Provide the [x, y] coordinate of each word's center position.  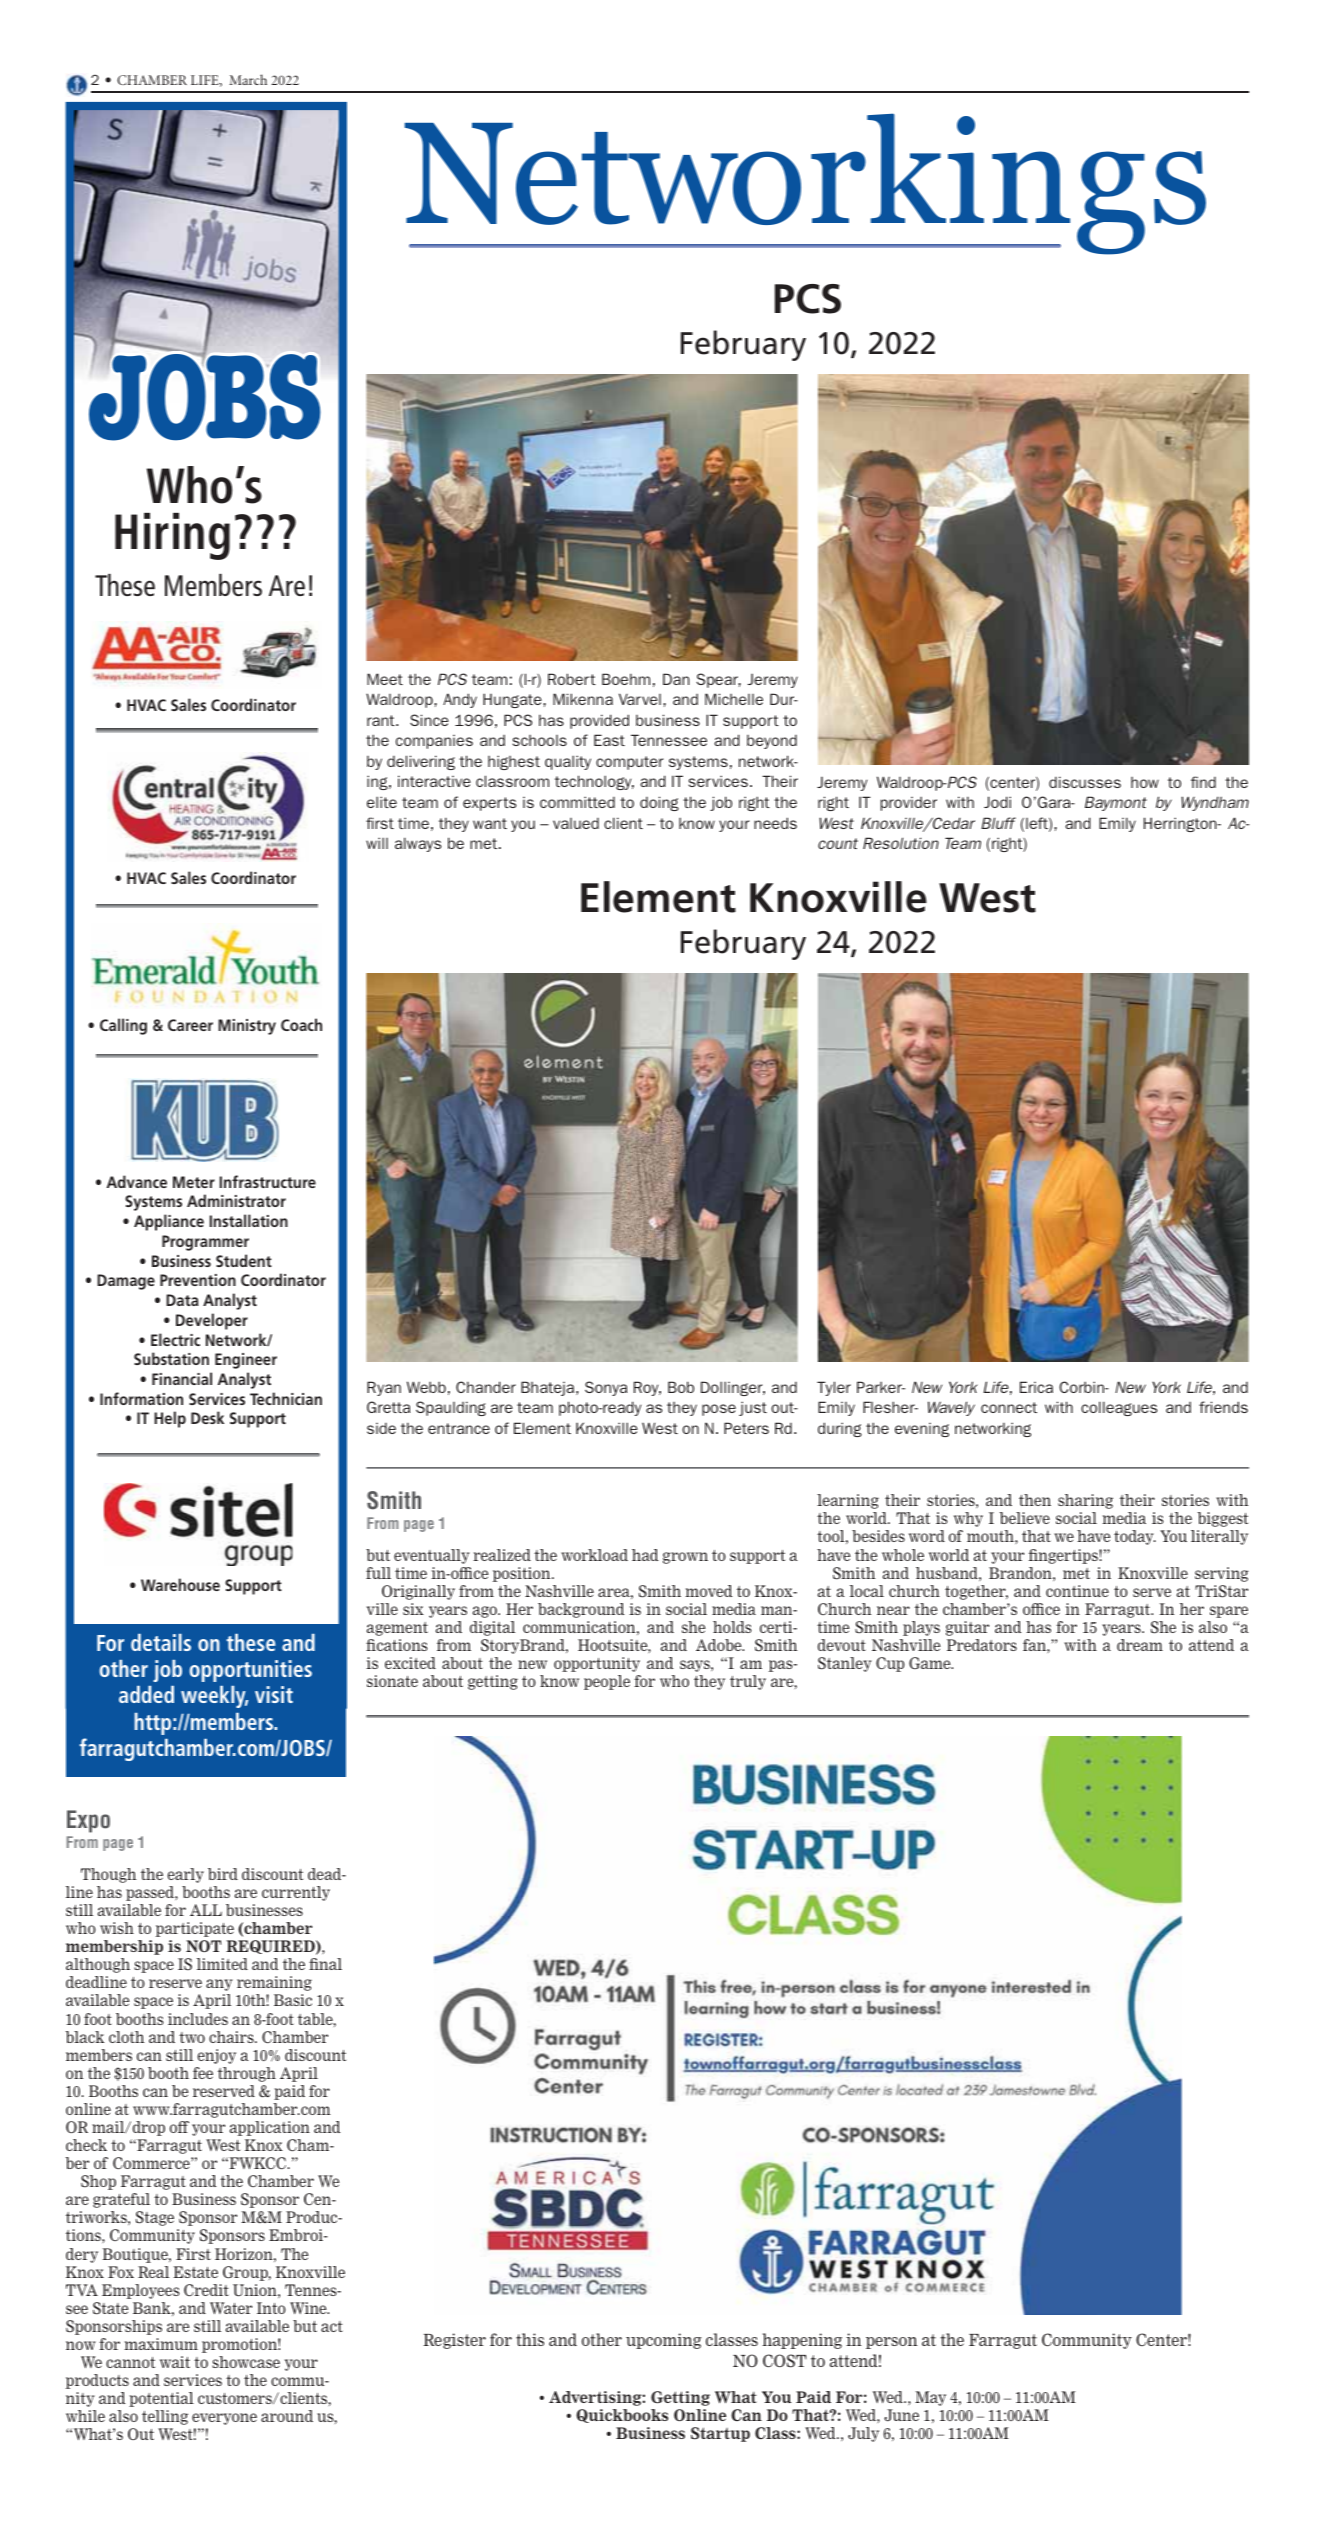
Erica [1036, 1387]
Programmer [205, 1243]
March [248, 79]
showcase [246, 2362]
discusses [1085, 782]
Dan [676, 679]
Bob [681, 1387]
